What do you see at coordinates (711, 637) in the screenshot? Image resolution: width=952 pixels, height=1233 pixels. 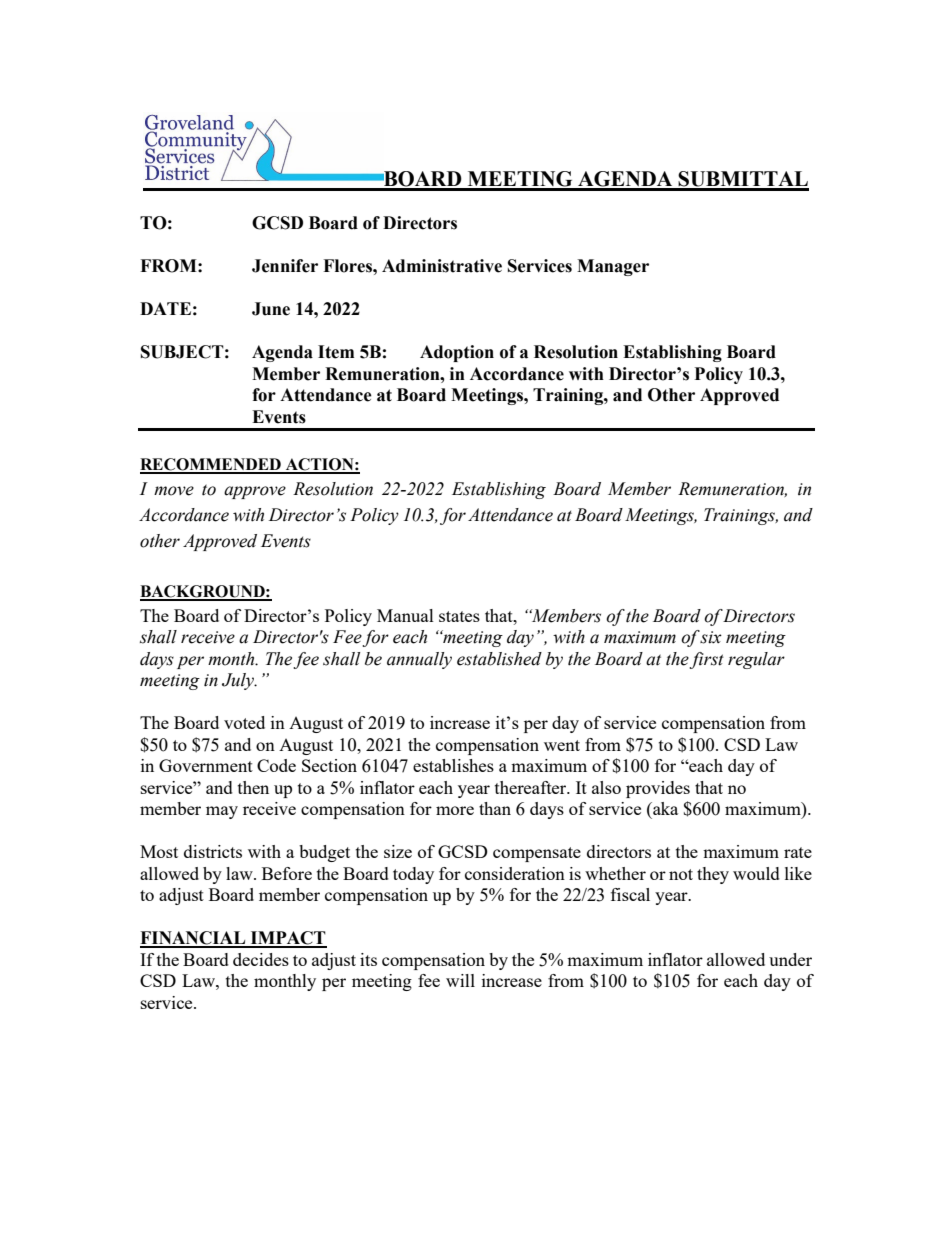 I see `six` at bounding box center [711, 637].
